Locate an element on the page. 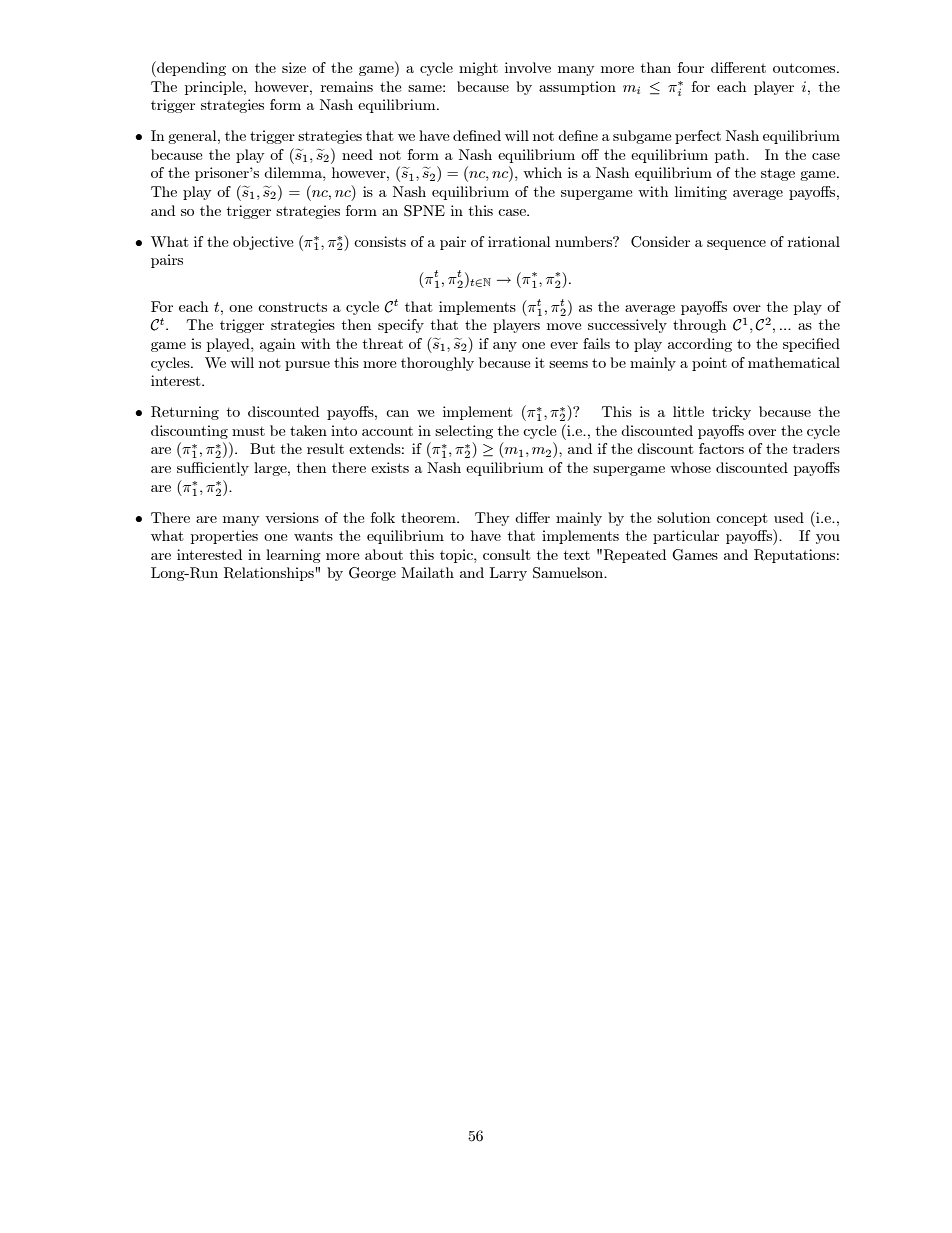  selecting is located at coordinates (464, 432).
